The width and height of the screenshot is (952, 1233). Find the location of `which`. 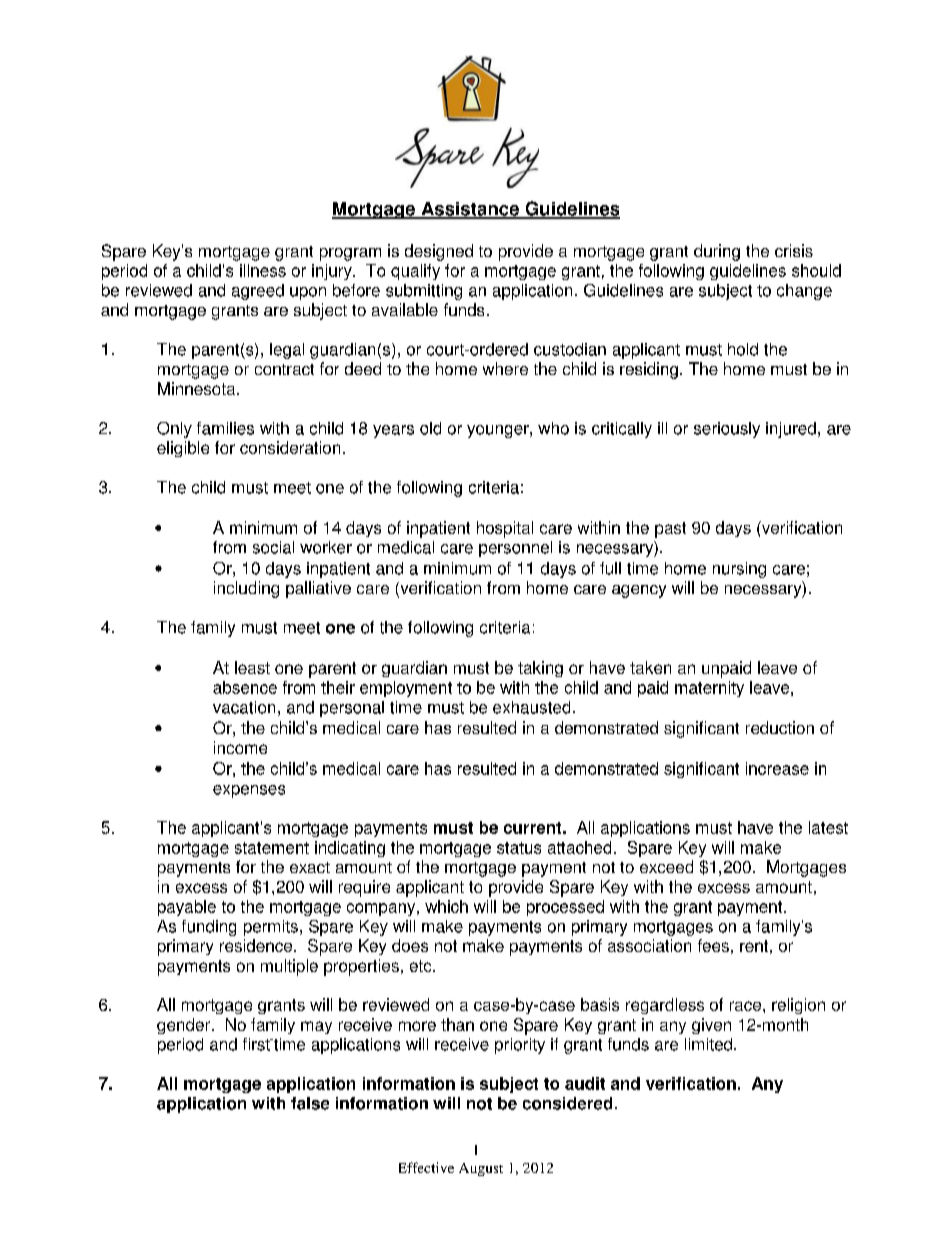

which is located at coordinates (446, 906).
